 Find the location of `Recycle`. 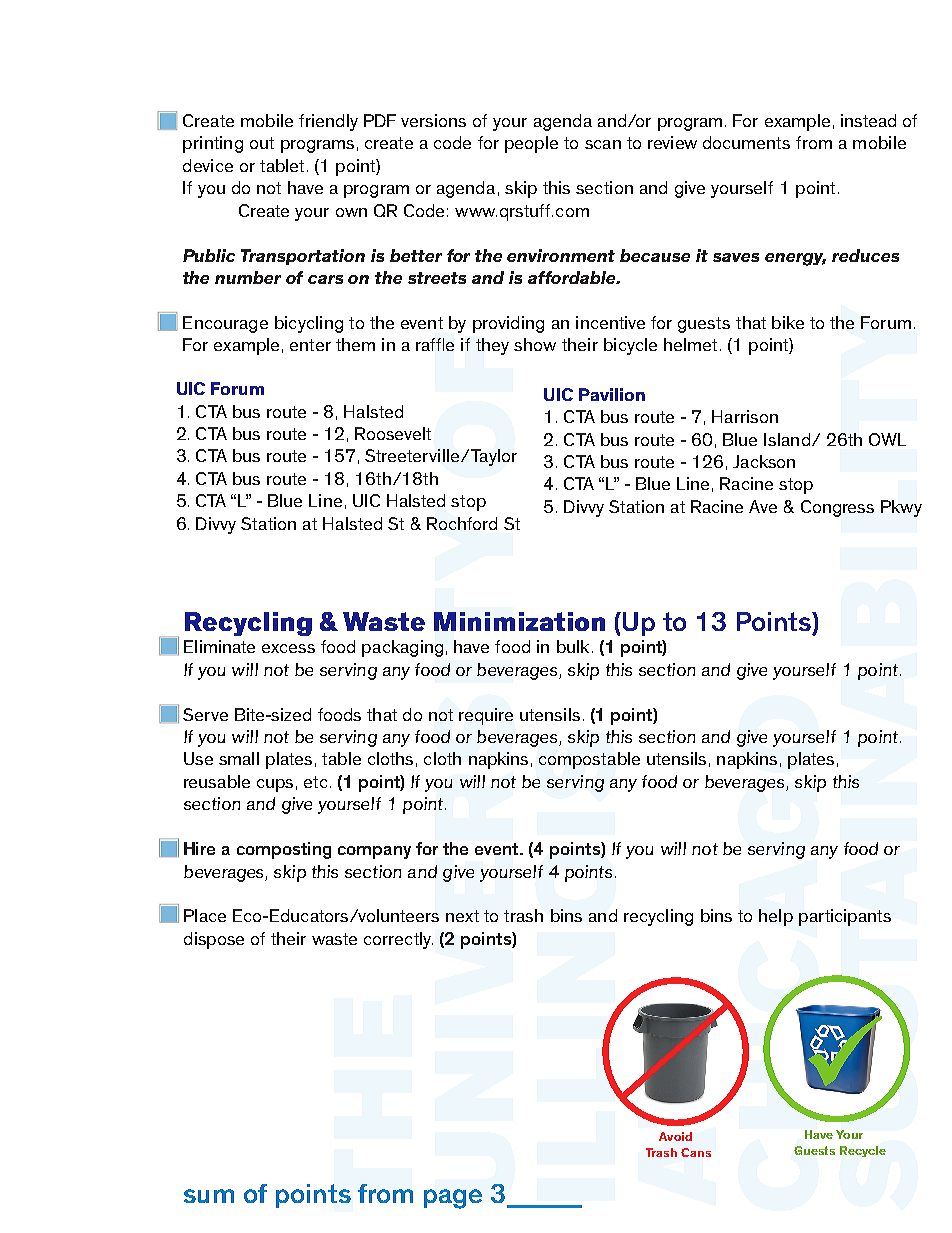

Recycle is located at coordinates (863, 1151).
